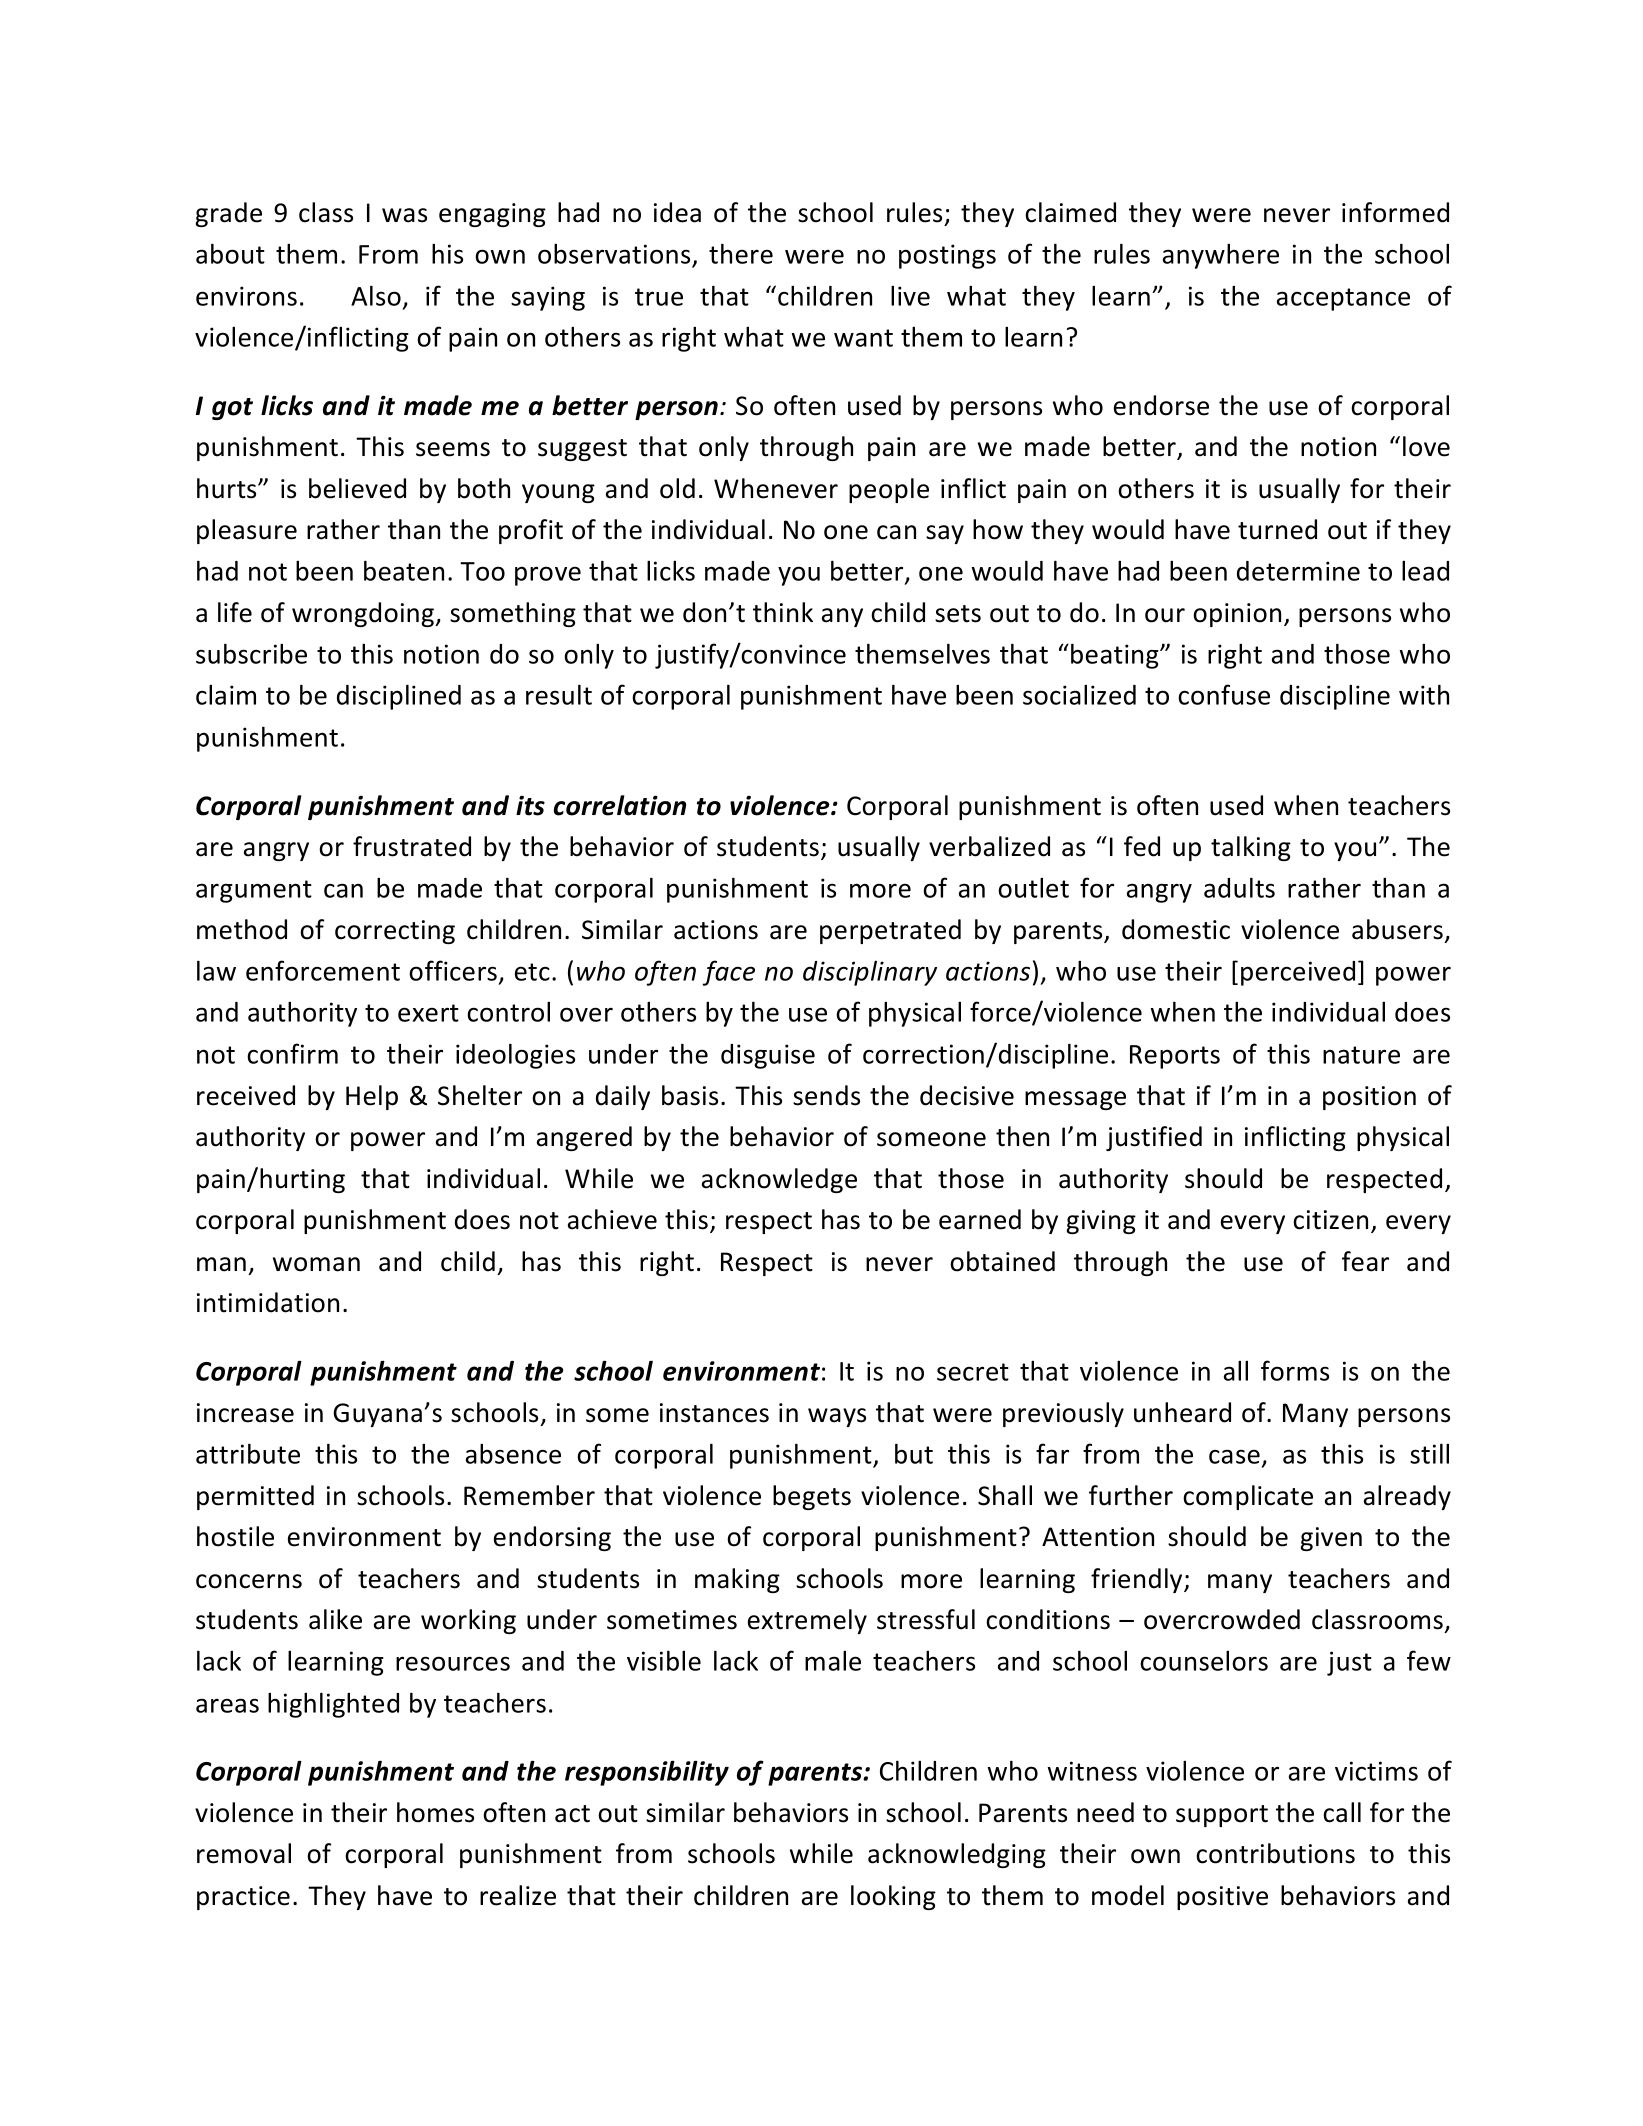  Describe the element at coordinates (1330, 1220) in the screenshot. I see `citizen` at that location.
